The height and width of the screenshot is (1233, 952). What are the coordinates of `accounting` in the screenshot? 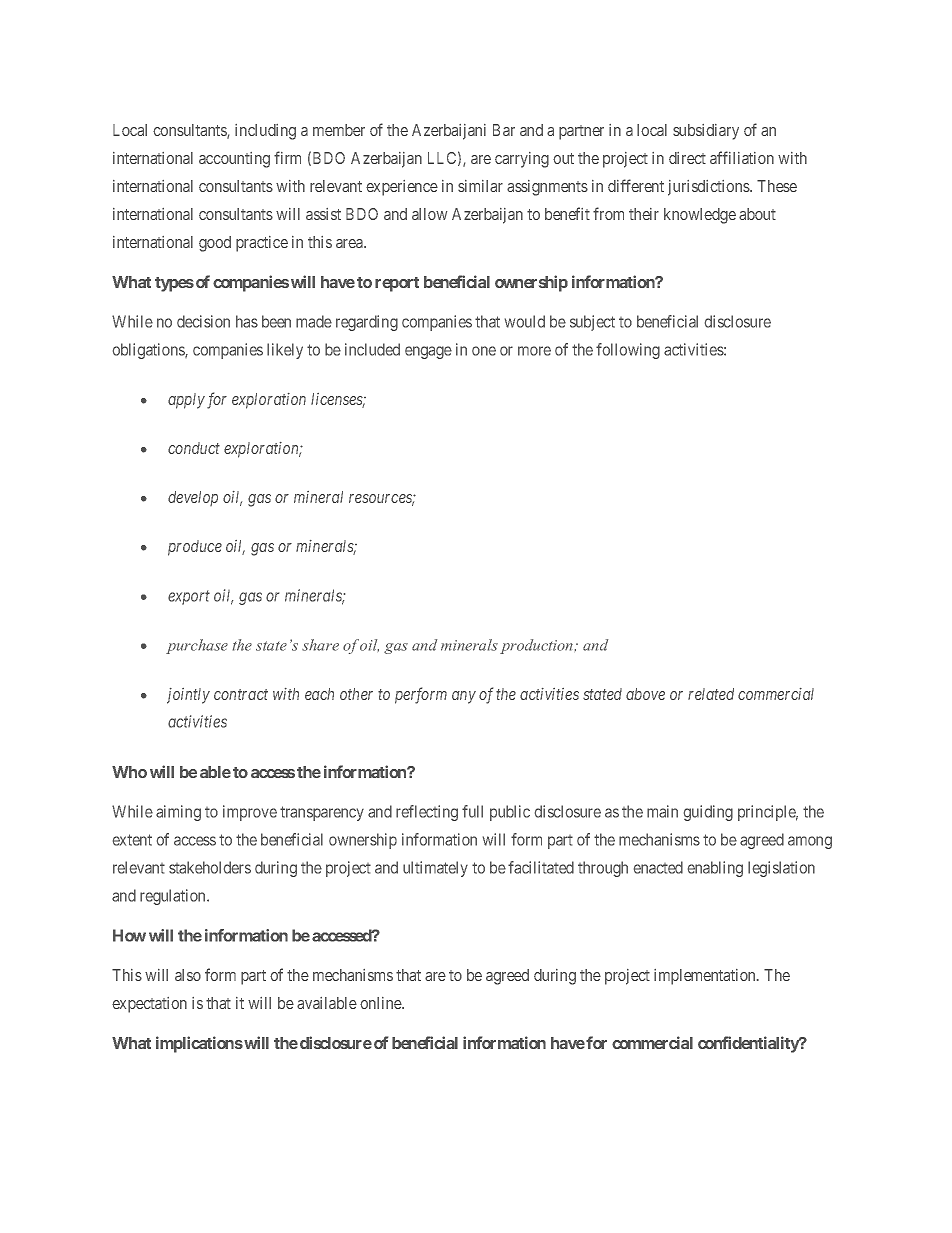 It's located at (234, 160).
